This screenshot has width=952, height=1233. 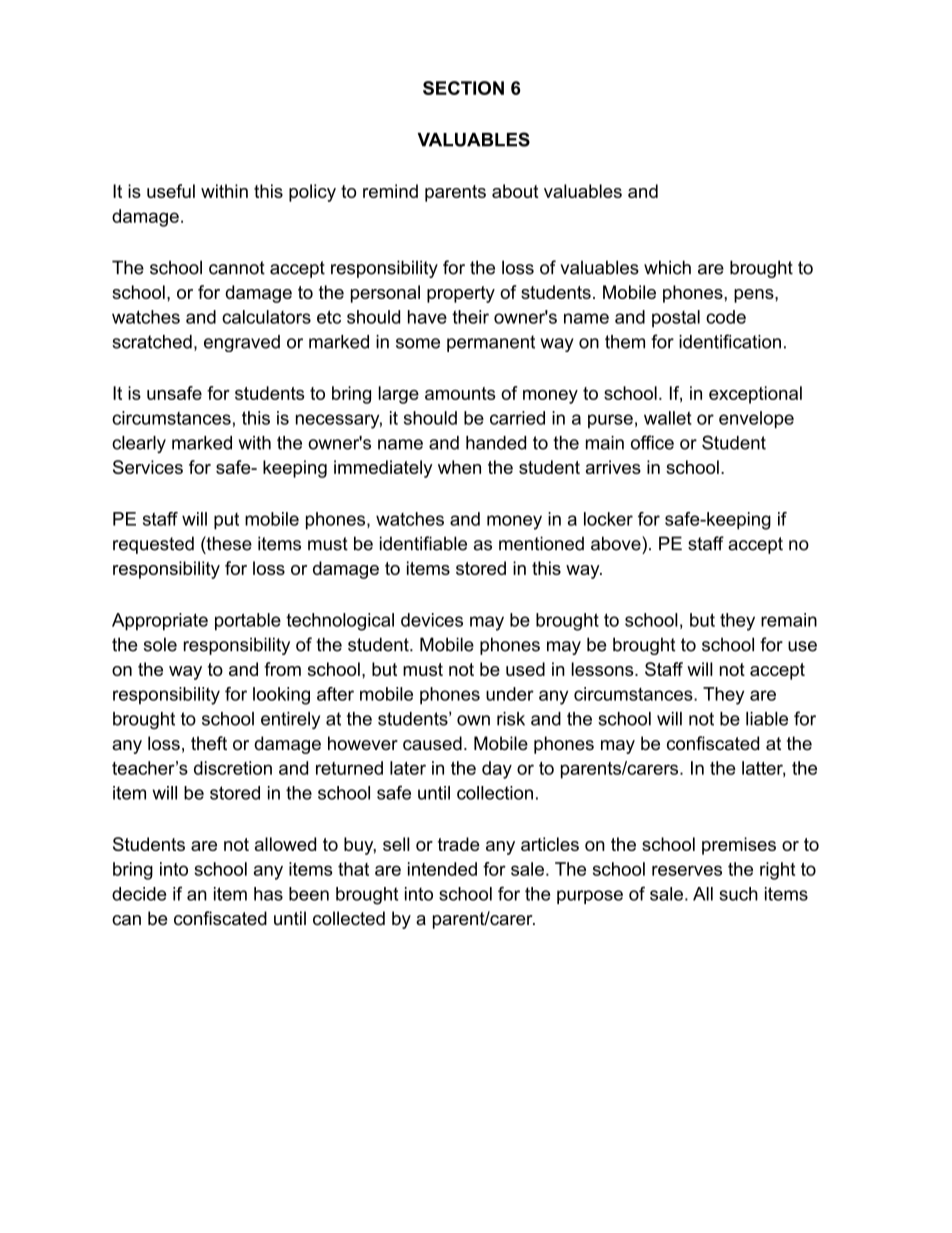 What do you see at coordinates (515, 191) in the screenshot?
I see `about` at bounding box center [515, 191].
